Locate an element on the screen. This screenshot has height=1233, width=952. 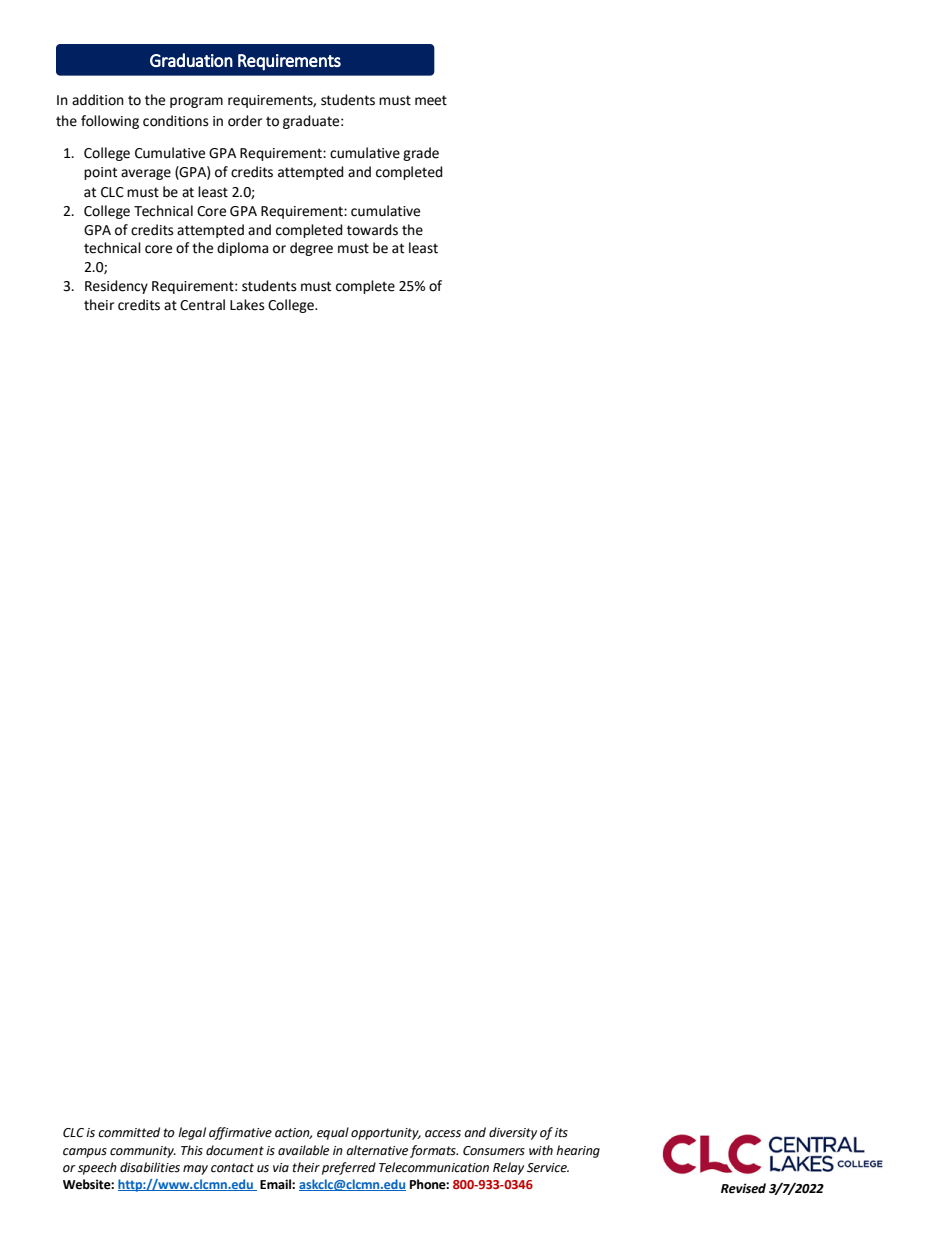
disabilities is located at coordinates (150, 1167).
